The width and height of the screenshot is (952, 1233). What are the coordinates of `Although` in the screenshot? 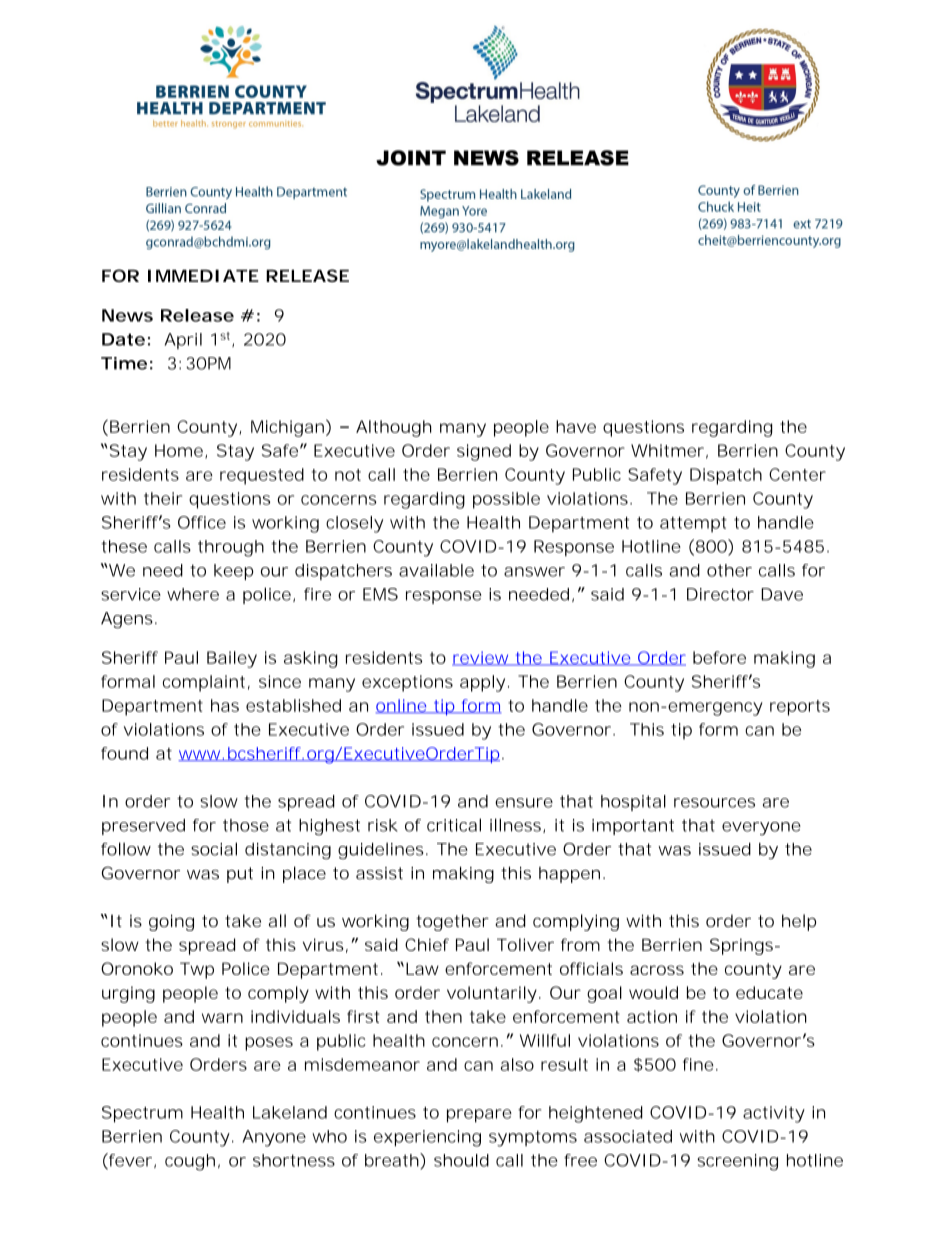 It's located at (394, 428).
